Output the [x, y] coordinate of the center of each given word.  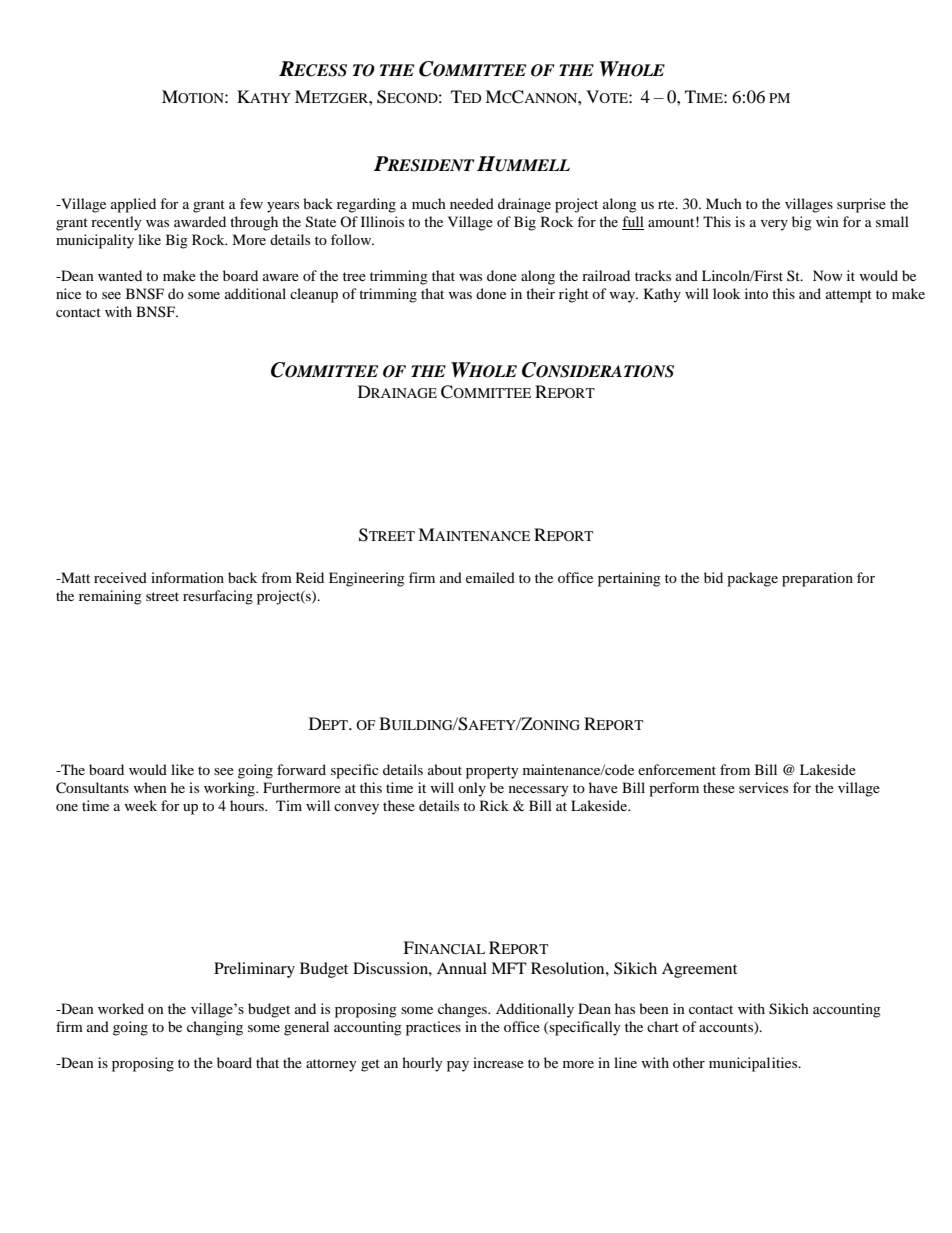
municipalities [754, 1064]
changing [215, 1028]
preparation [817, 579]
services [763, 787]
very [774, 225]
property [492, 772]
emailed [490, 577]
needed [472, 203]
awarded [200, 221]
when [150, 787]
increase [498, 1062]
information [187, 577]
